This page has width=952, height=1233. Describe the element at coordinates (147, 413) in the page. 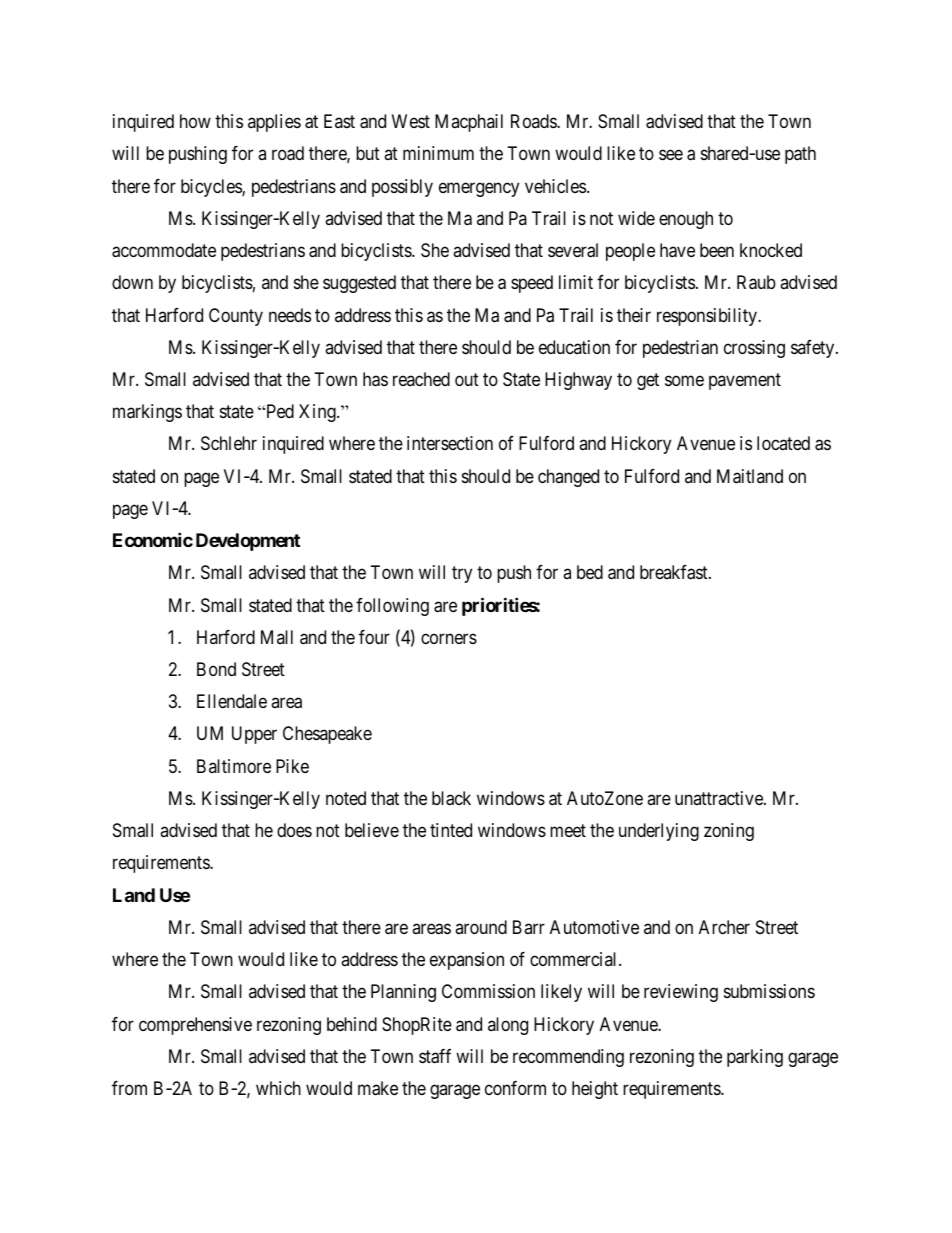

I see `markings` at that location.
